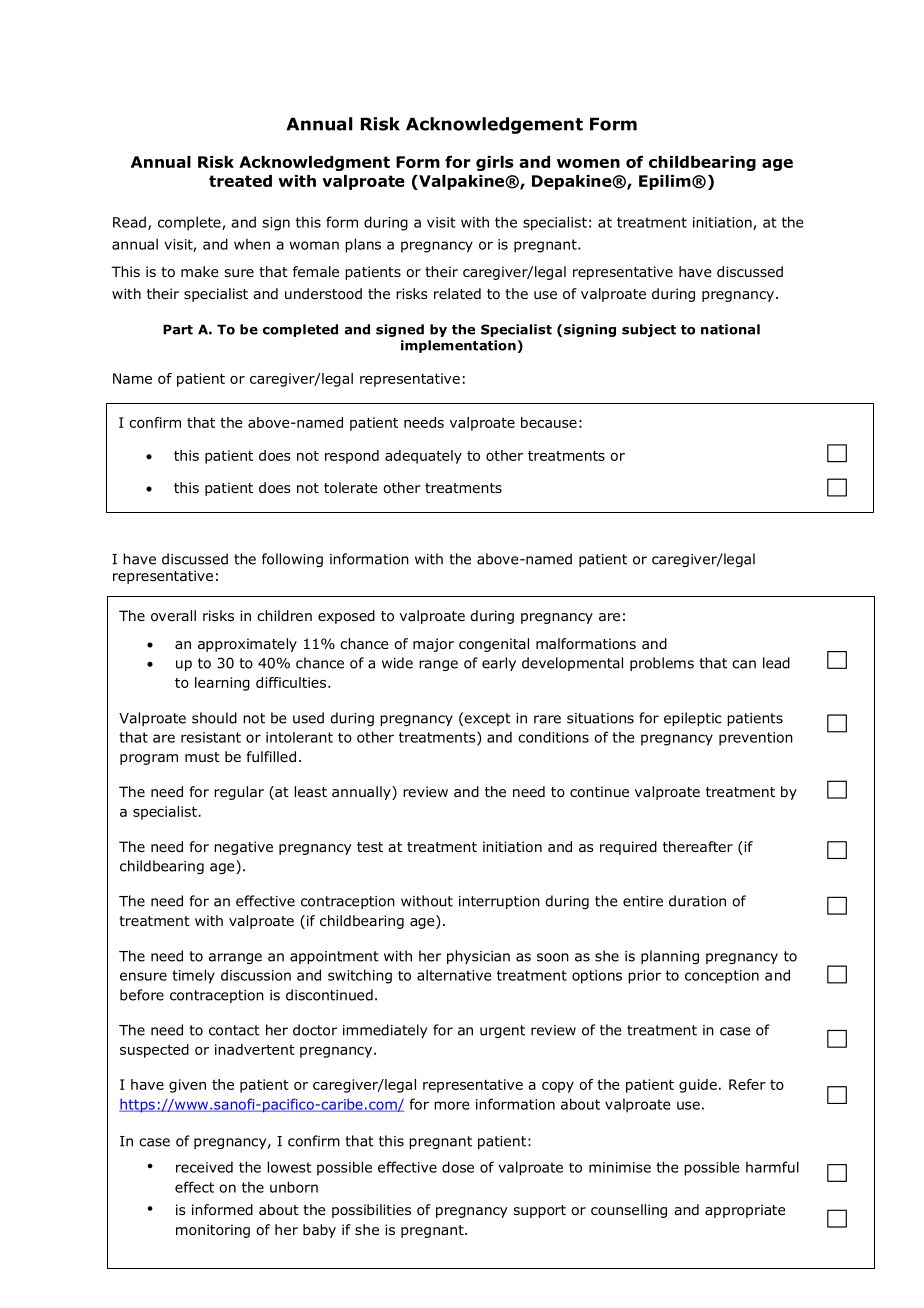 The image size is (924, 1308). Describe the element at coordinates (222, 684) in the image. I see `learning` at that location.
